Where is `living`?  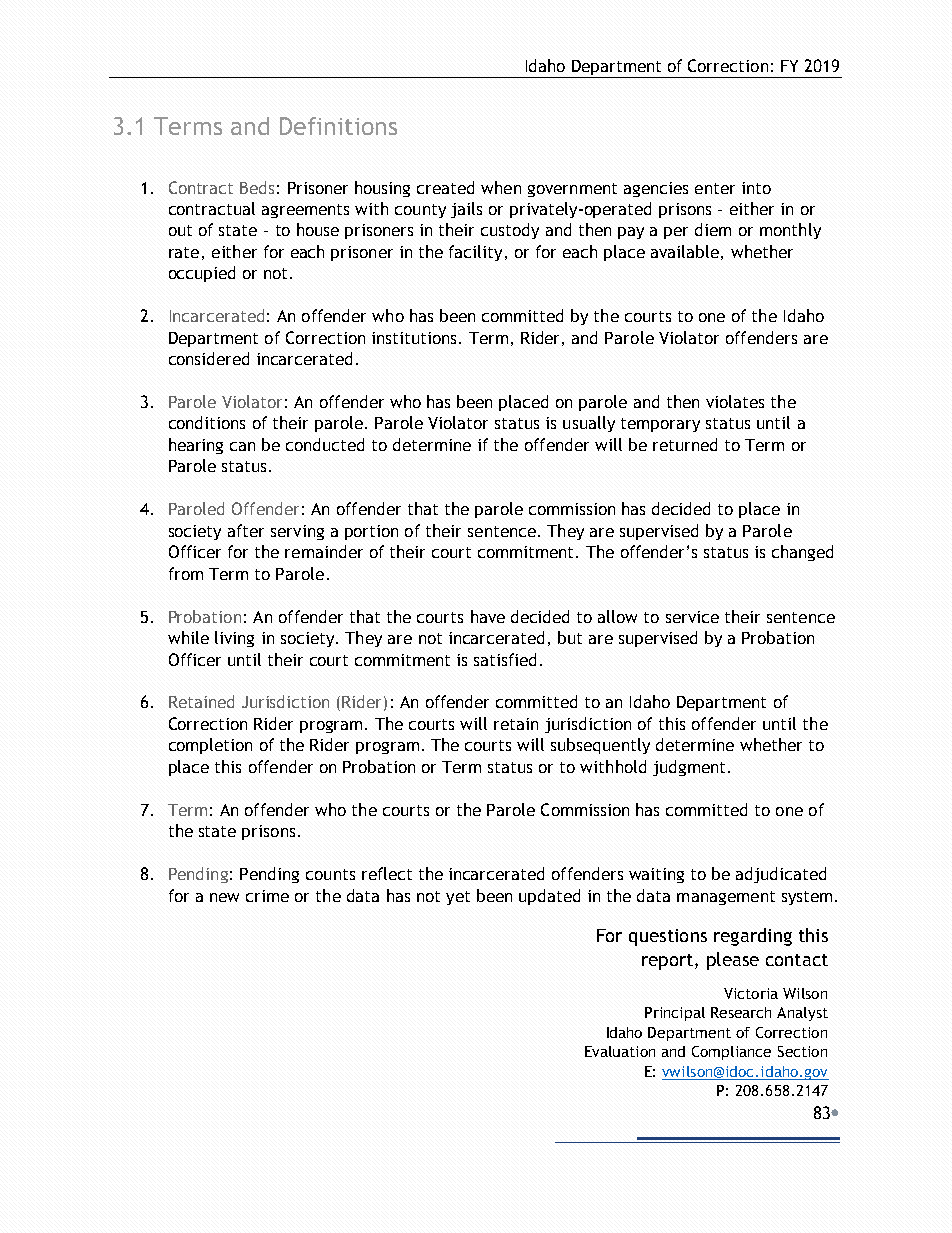 living is located at coordinates (234, 639).
